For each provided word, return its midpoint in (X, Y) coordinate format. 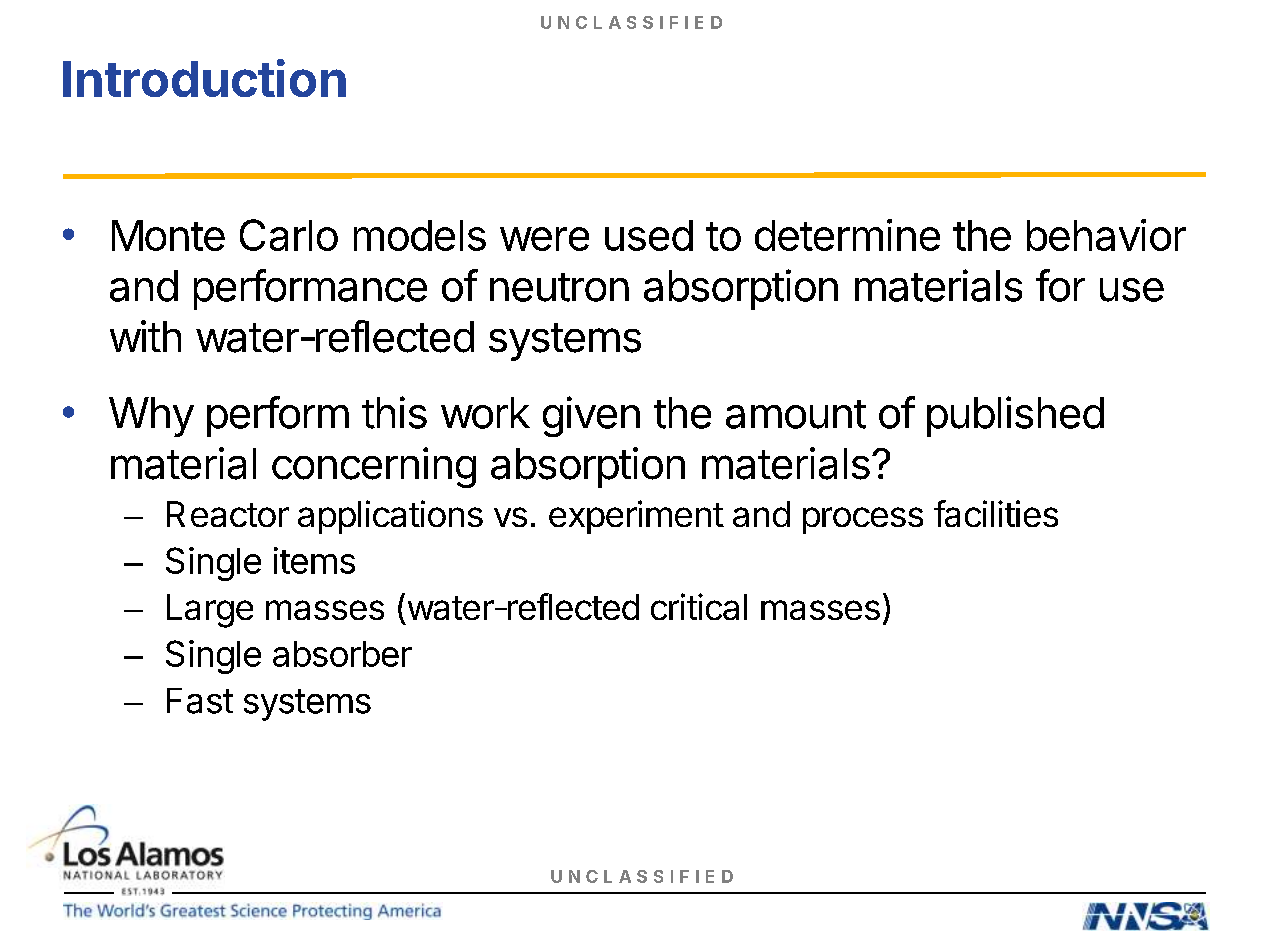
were (544, 239)
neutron (559, 287)
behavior (1106, 235)
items (314, 560)
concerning (374, 467)
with (145, 336)
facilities (996, 513)
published (1015, 416)
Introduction (204, 78)
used (649, 235)
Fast (200, 701)
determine (847, 235)
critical (699, 606)
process (863, 520)
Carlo (289, 235)
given (591, 416)
